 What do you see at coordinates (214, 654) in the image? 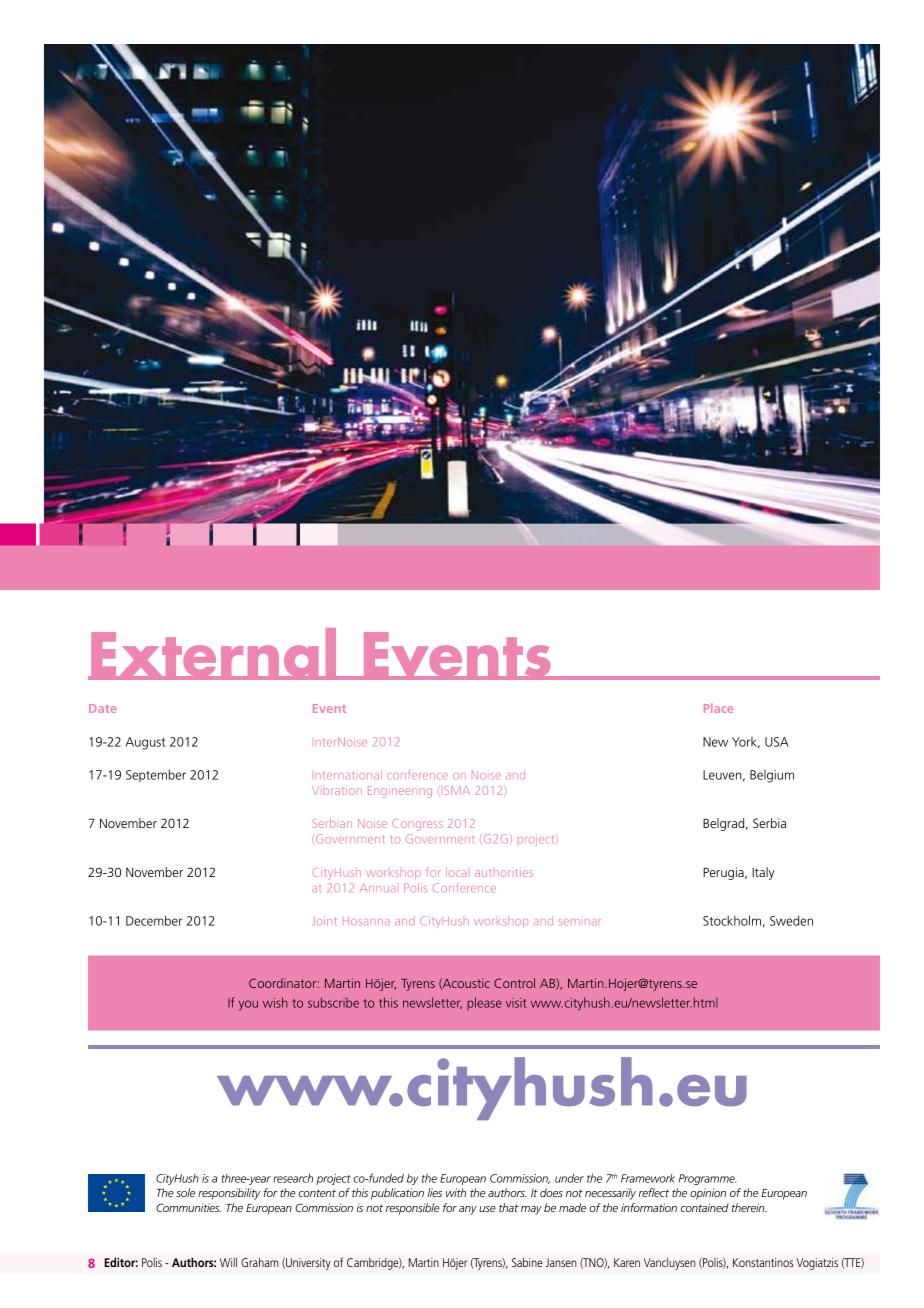
I see `External` at bounding box center [214, 654].
